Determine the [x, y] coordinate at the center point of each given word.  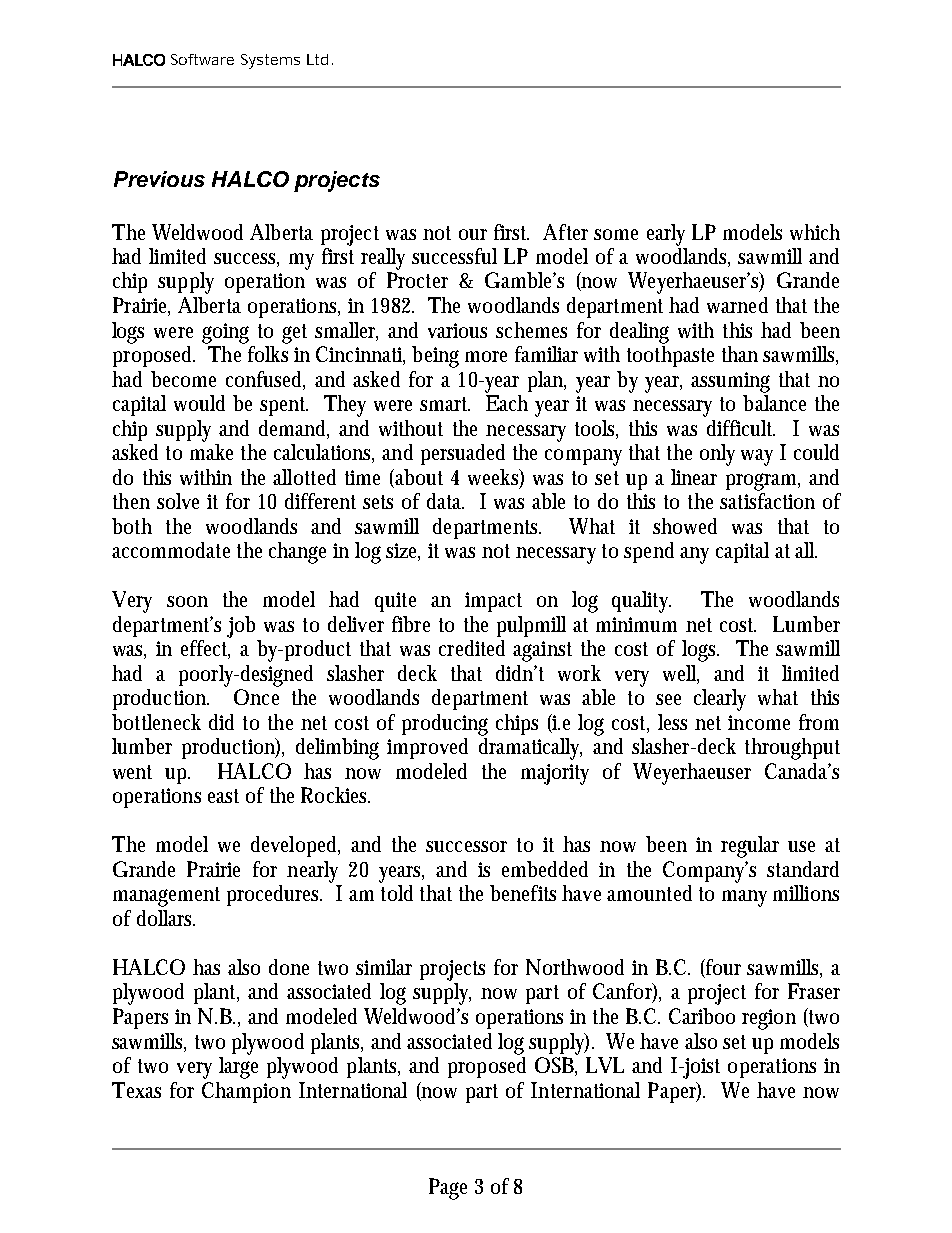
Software [202, 59]
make [211, 452]
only [717, 455]
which [815, 232]
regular [750, 847]
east [223, 796]
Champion [246, 1092]
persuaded [463, 454]
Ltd [317, 59]
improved [427, 748]
